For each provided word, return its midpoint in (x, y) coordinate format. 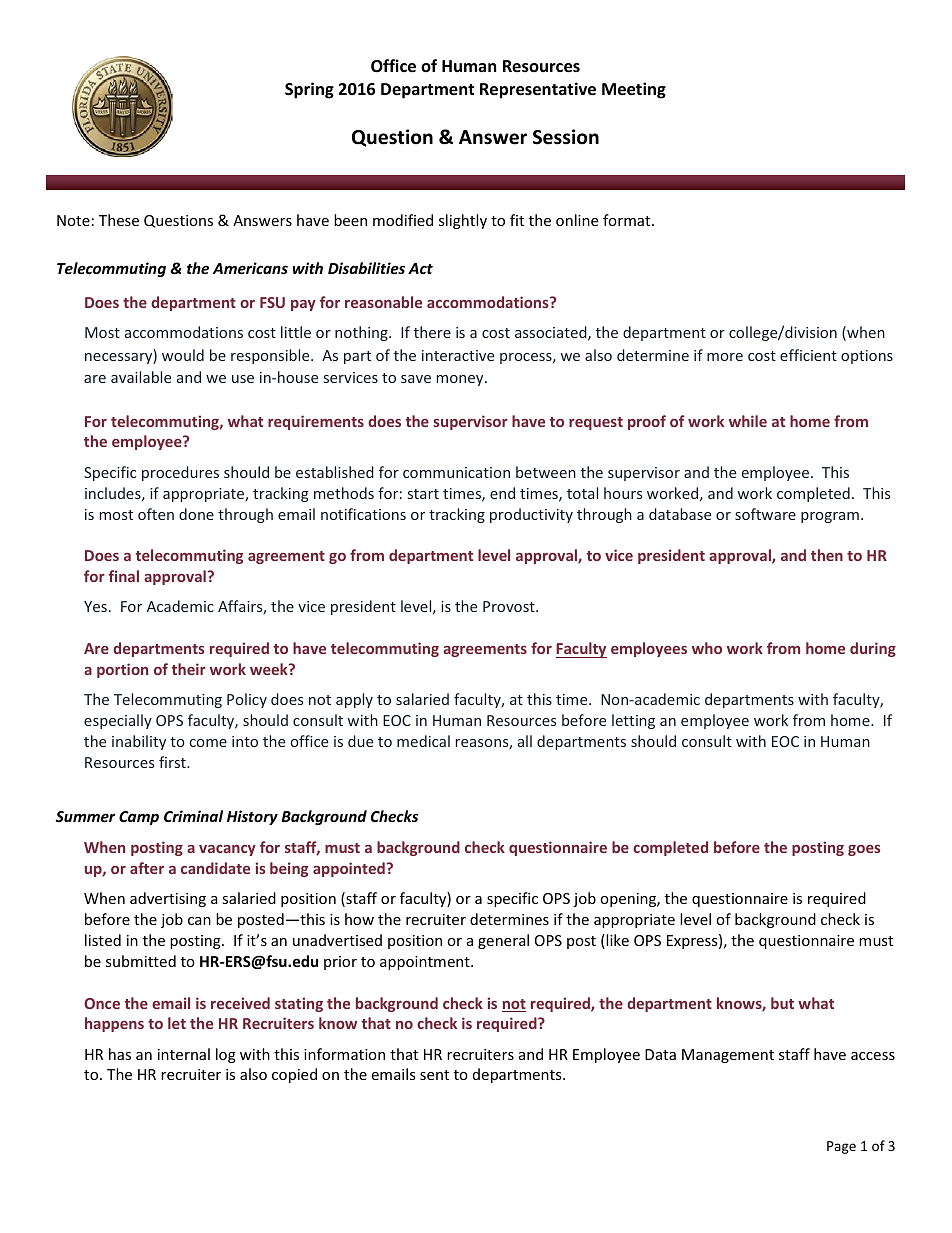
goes (864, 850)
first (173, 762)
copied (294, 1075)
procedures (180, 473)
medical (423, 741)
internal (184, 1054)
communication (456, 472)
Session (566, 137)
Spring (309, 90)
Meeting (634, 90)
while (748, 421)
